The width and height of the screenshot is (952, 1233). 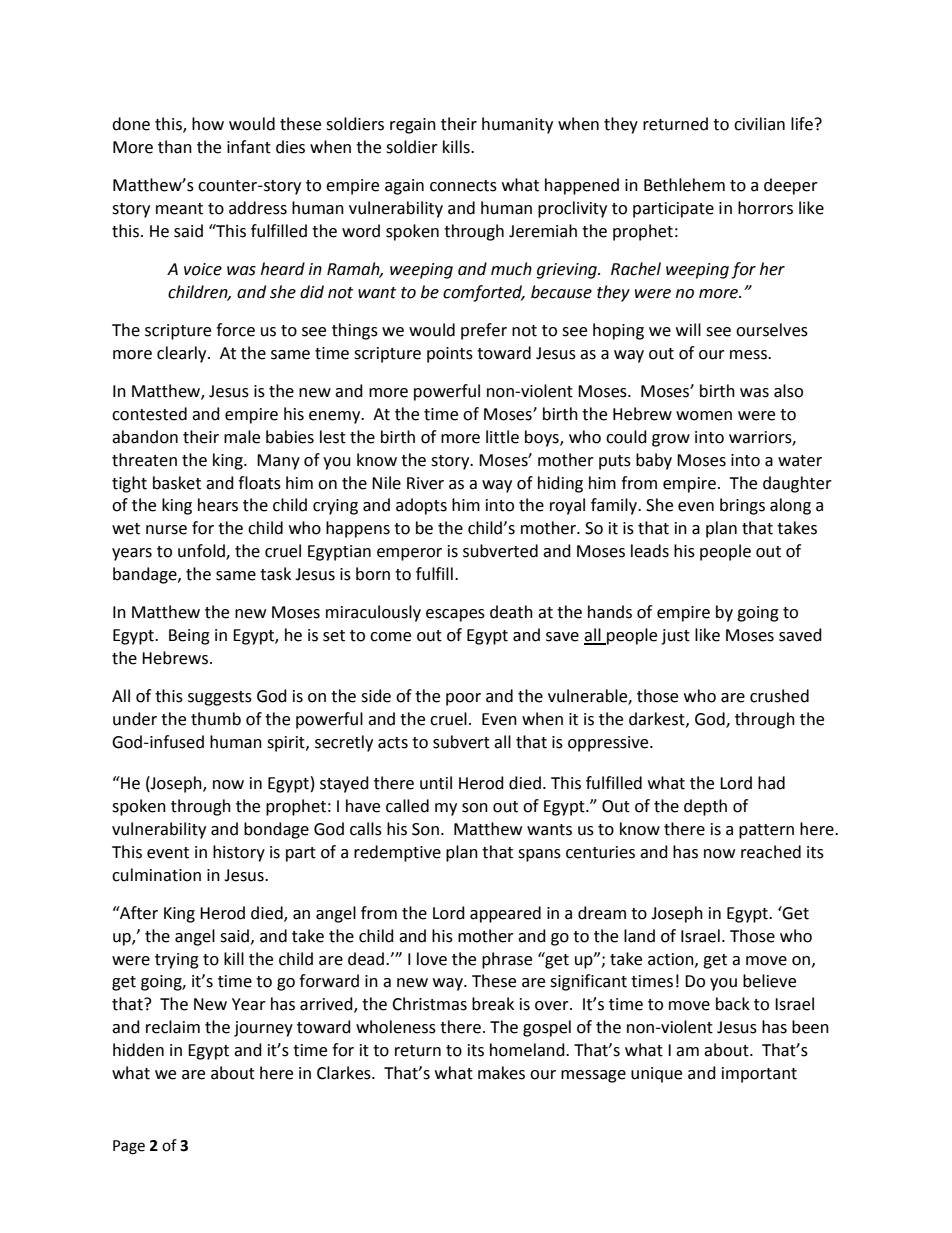 I want to click on reached, so click(x=771, y=852).
